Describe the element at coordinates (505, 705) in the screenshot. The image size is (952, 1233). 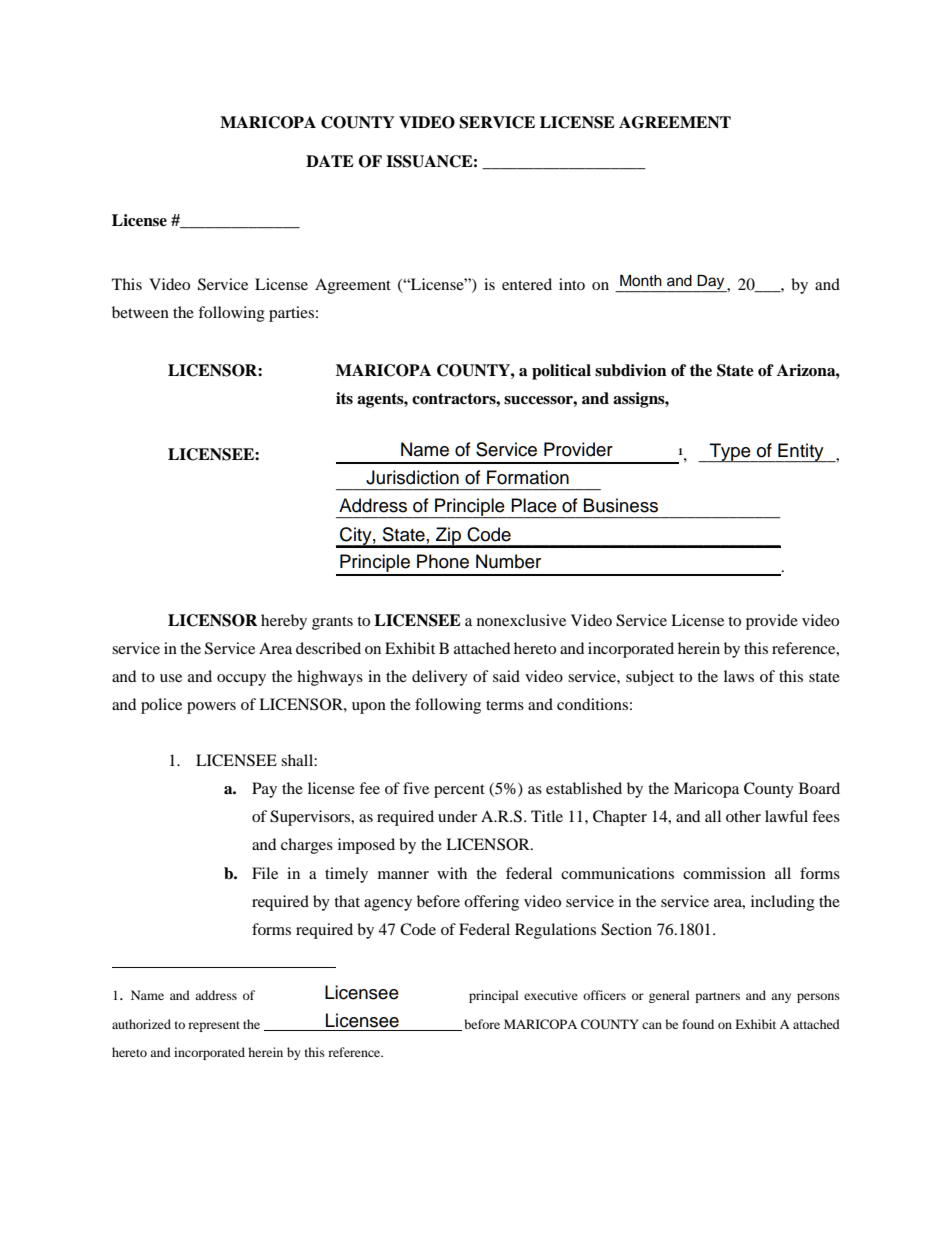
I see `terms` at that location.
